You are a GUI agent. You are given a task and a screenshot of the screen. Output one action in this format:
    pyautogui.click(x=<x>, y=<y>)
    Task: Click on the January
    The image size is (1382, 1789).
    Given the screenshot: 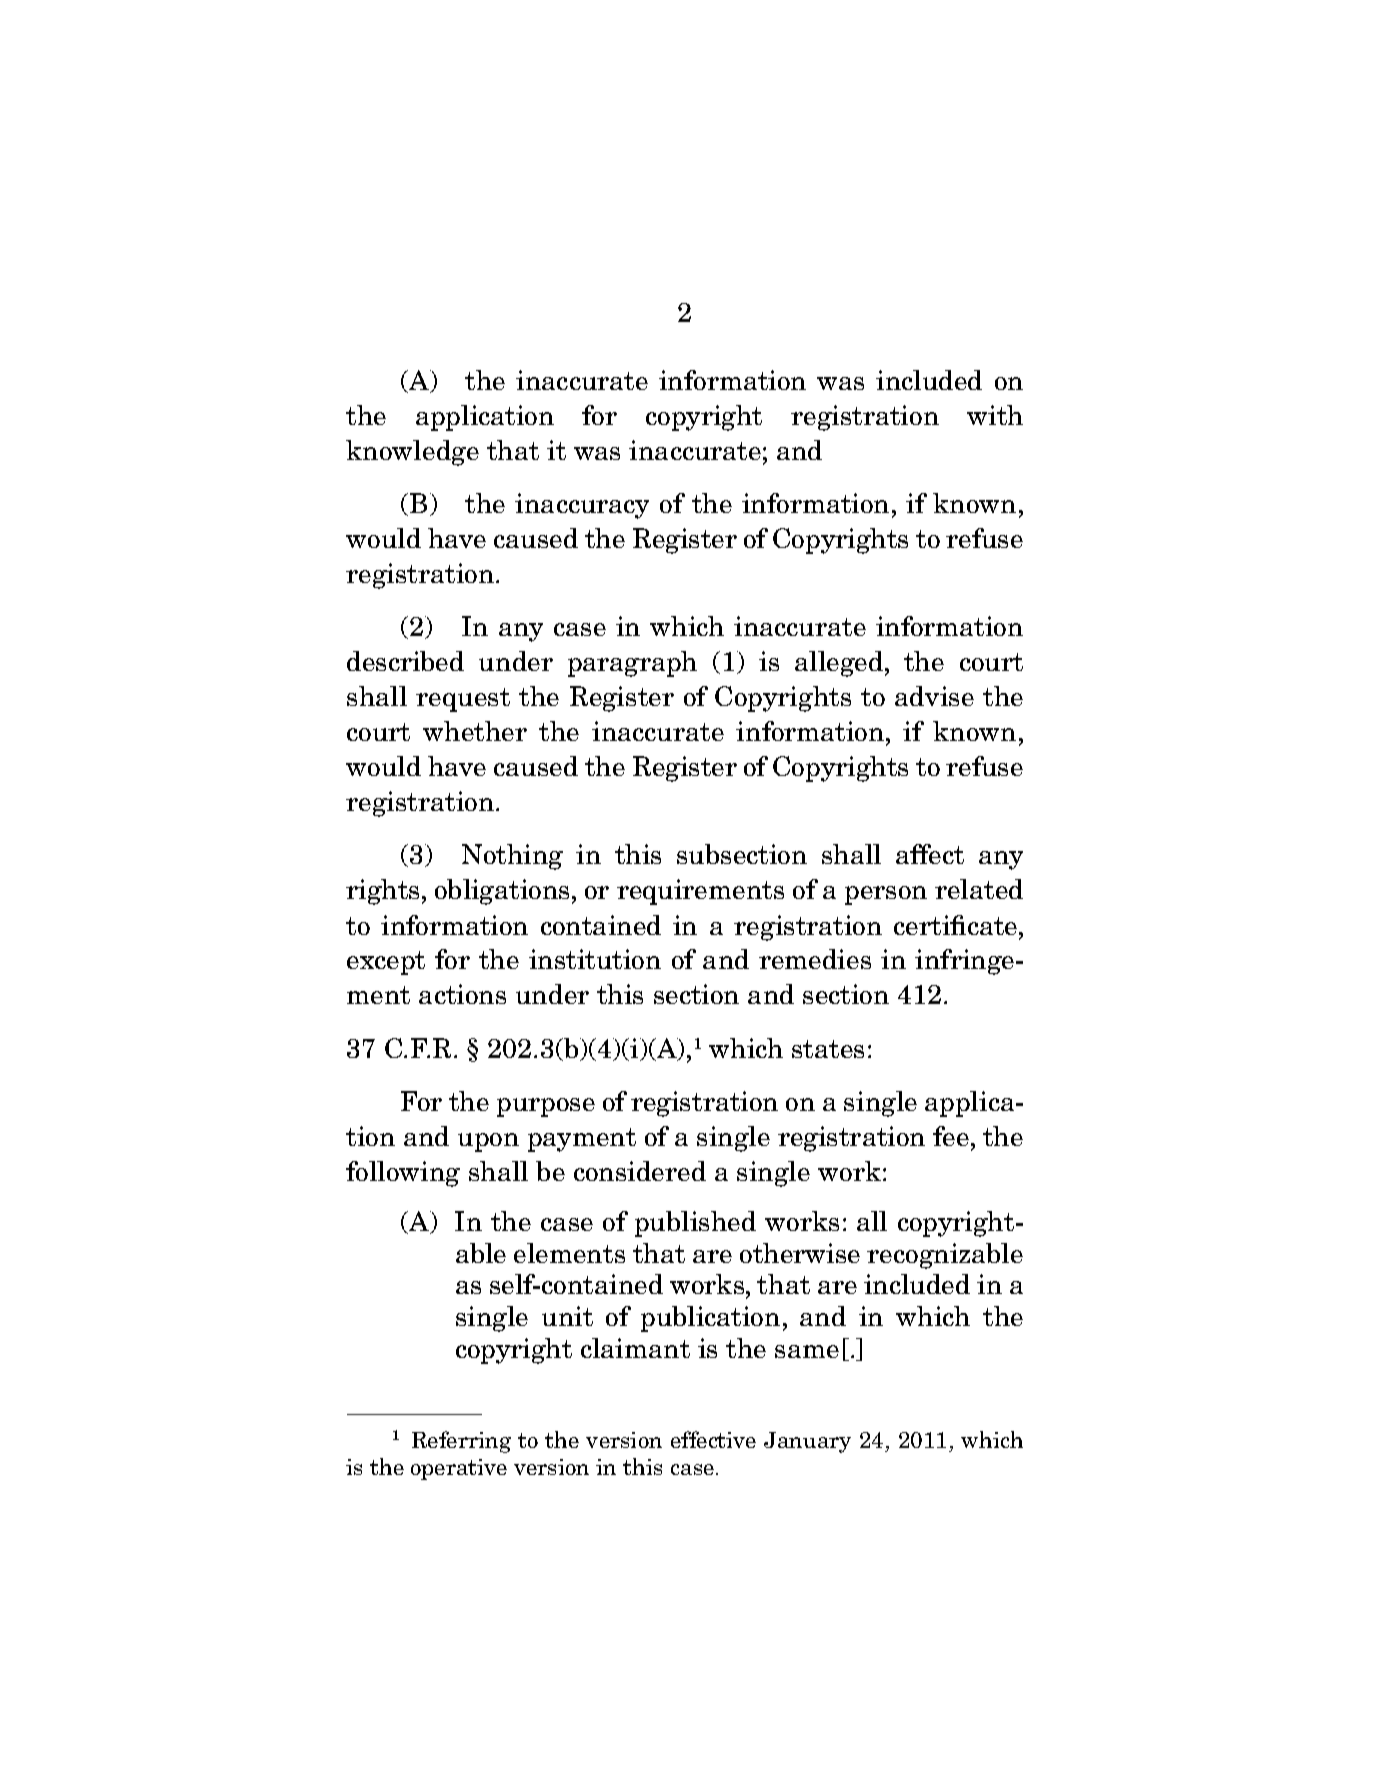 What is the action you would take?
    pyautogui.click(x=807, y=1442)
